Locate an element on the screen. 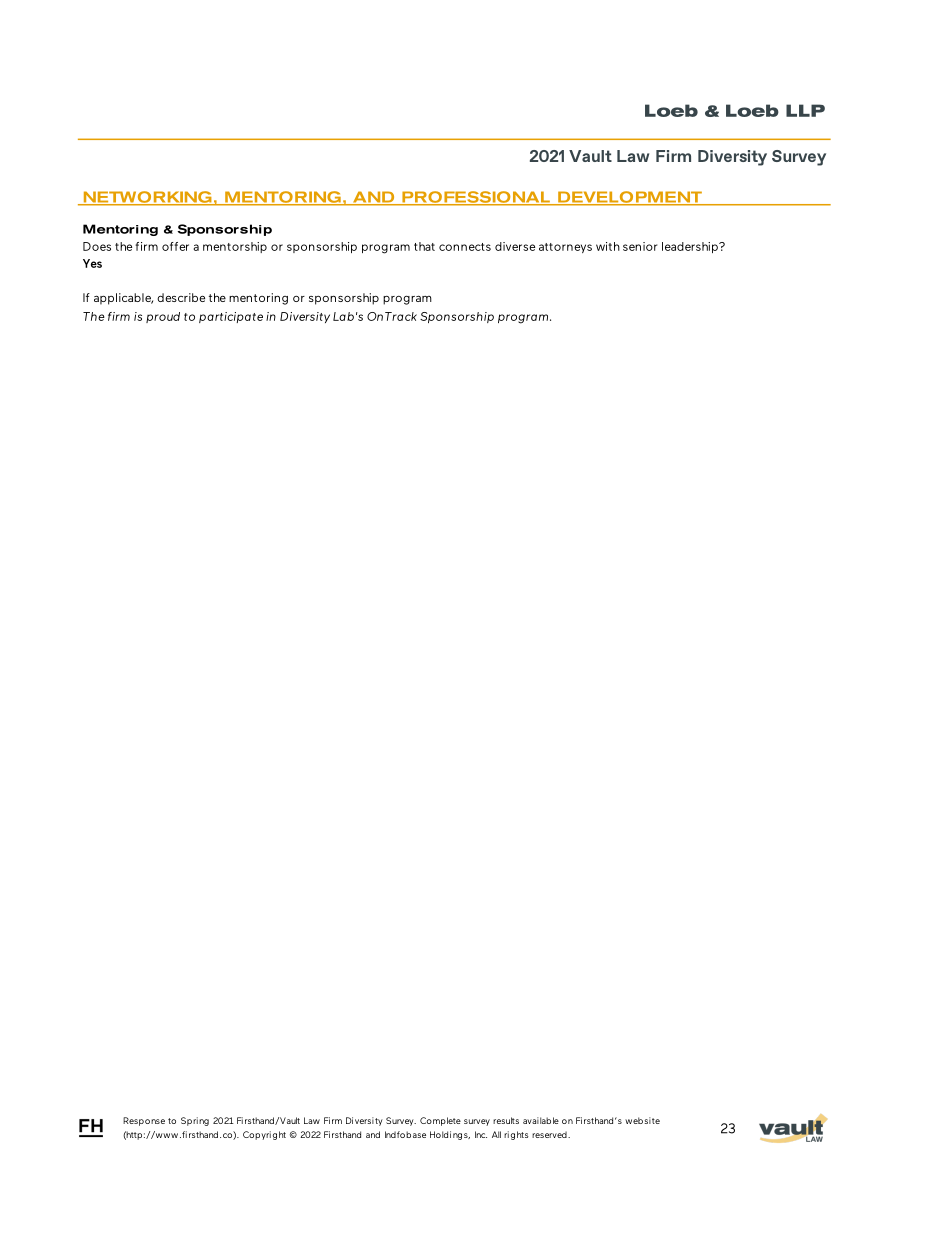  leadership is located at coordinates (691, 247).
